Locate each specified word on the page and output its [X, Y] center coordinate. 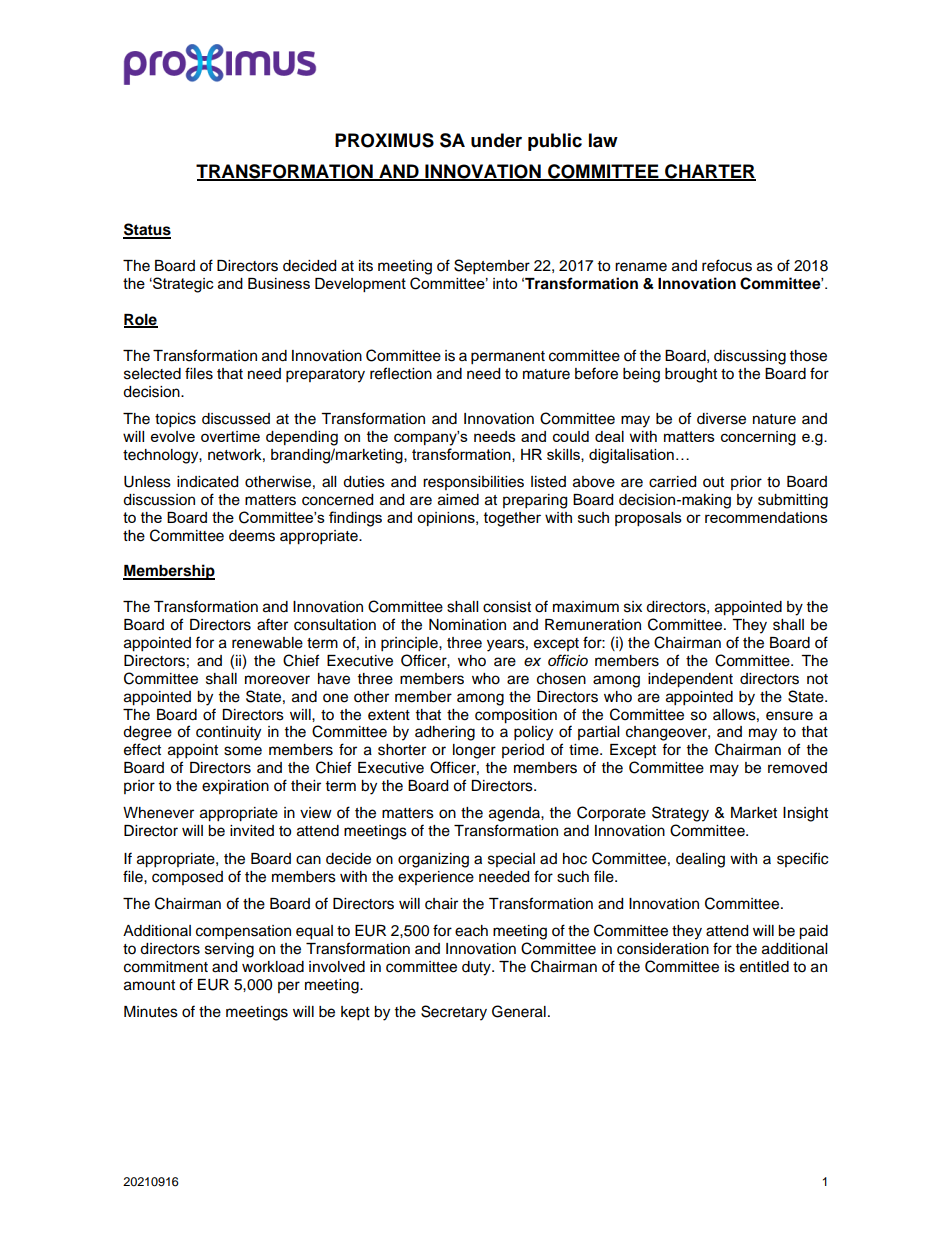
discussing [750, 357]
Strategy [680, 814]
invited [252, 831]
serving [229, 950]
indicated [207, 482]
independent [690, 680]
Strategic [182, 285]
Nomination [467, 625]
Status [147, 230]
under [496, 140]
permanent [508, 358]
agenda [515, 814]
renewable [267, 643]
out [713, 482]
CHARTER [709, 172]
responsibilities [473, 483]
